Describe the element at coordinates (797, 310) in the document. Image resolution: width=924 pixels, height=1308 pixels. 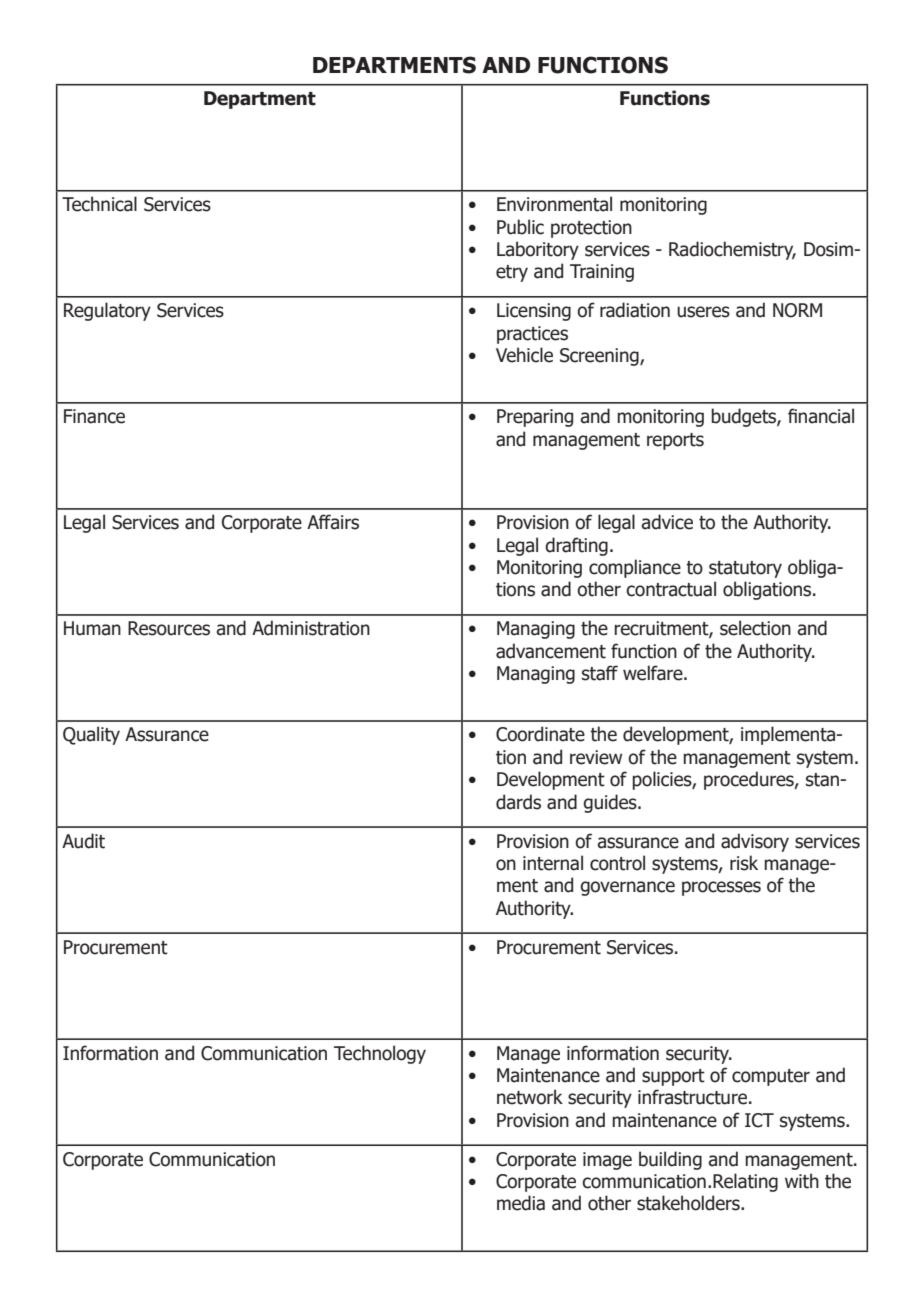
I see `NORM` at that location.
